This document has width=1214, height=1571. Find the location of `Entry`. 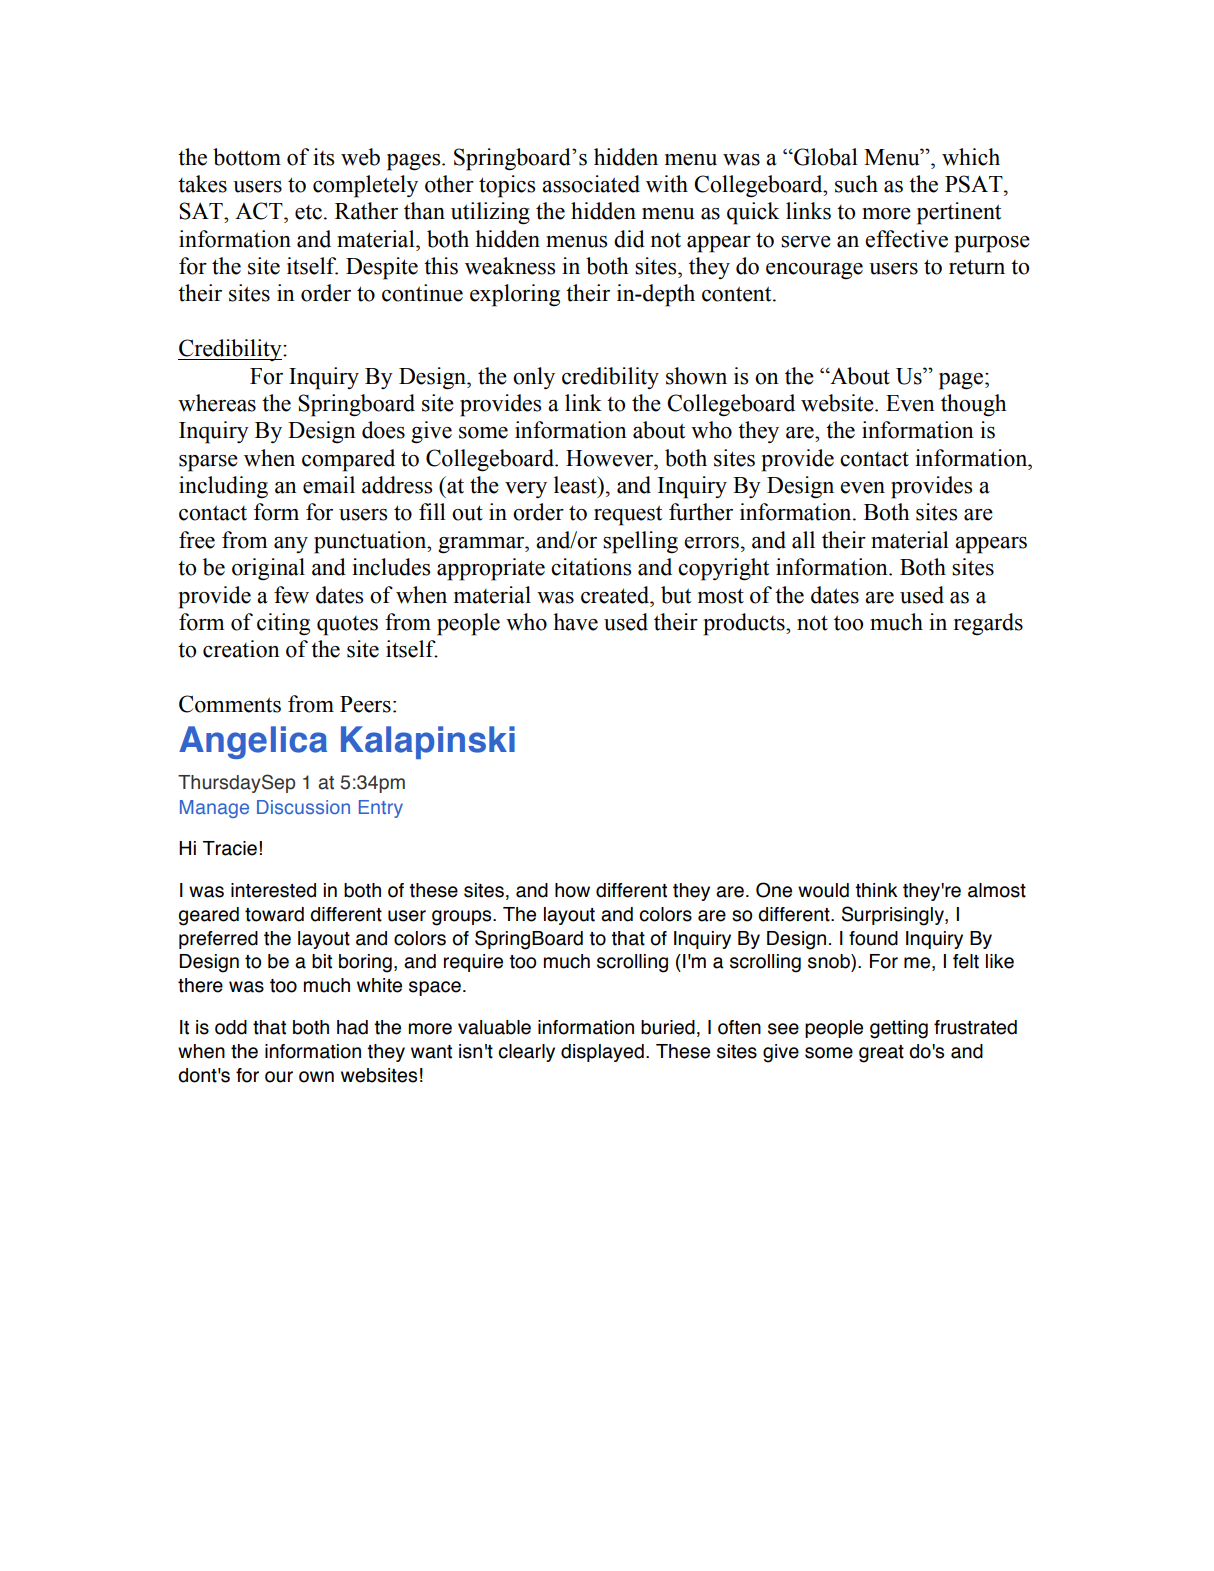

Entry is located at coordinates (381, 809).
